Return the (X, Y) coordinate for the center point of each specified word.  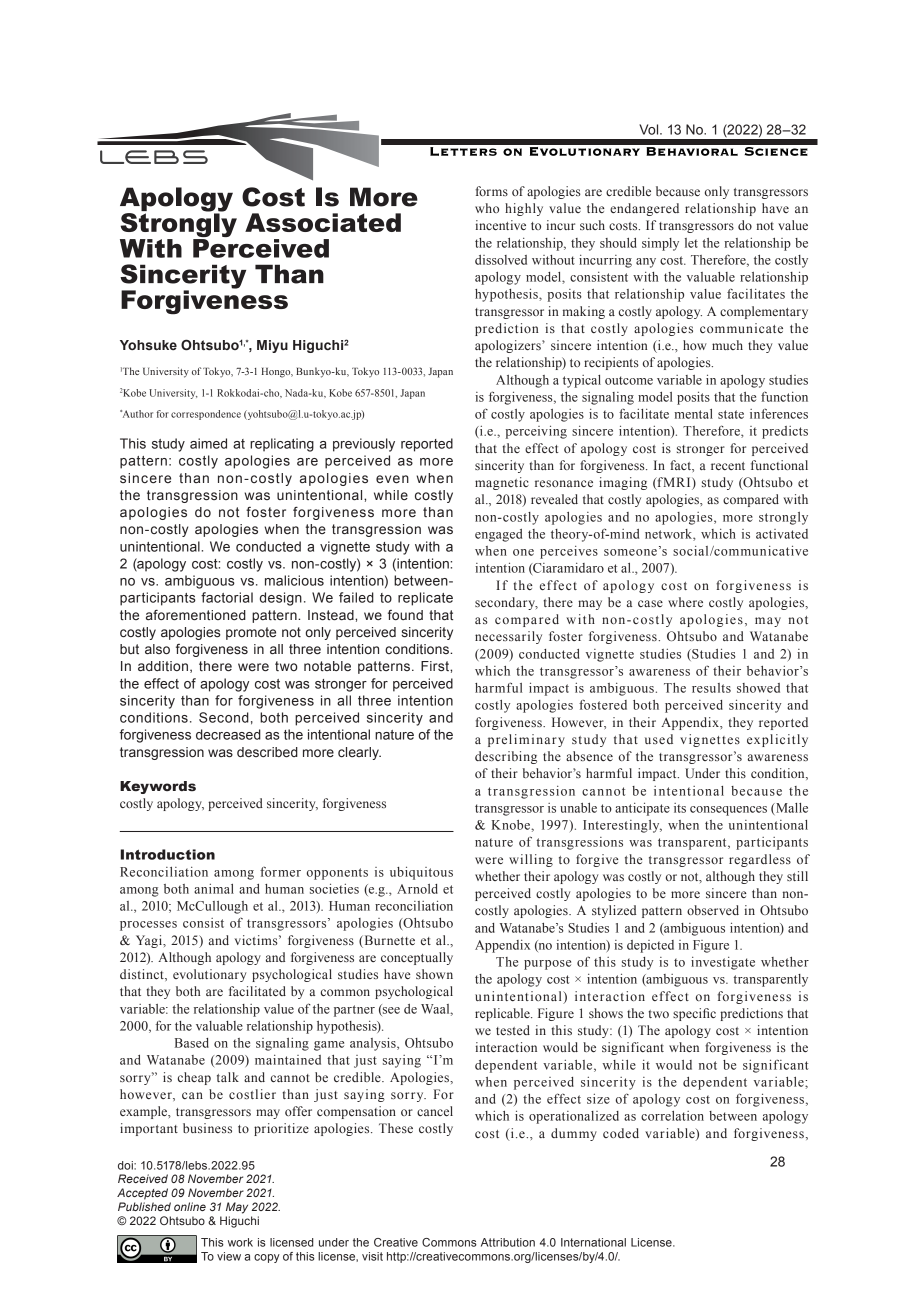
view (229, 1256)
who (487, 208)
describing (506, 757)
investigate (723, 963)
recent (728, 466)
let (691, 243)
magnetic (502, 483)
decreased (228, 734)
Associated (323, 222)
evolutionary (209, 975)
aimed (208, 443)
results (711, 688)
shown (434, 974)
